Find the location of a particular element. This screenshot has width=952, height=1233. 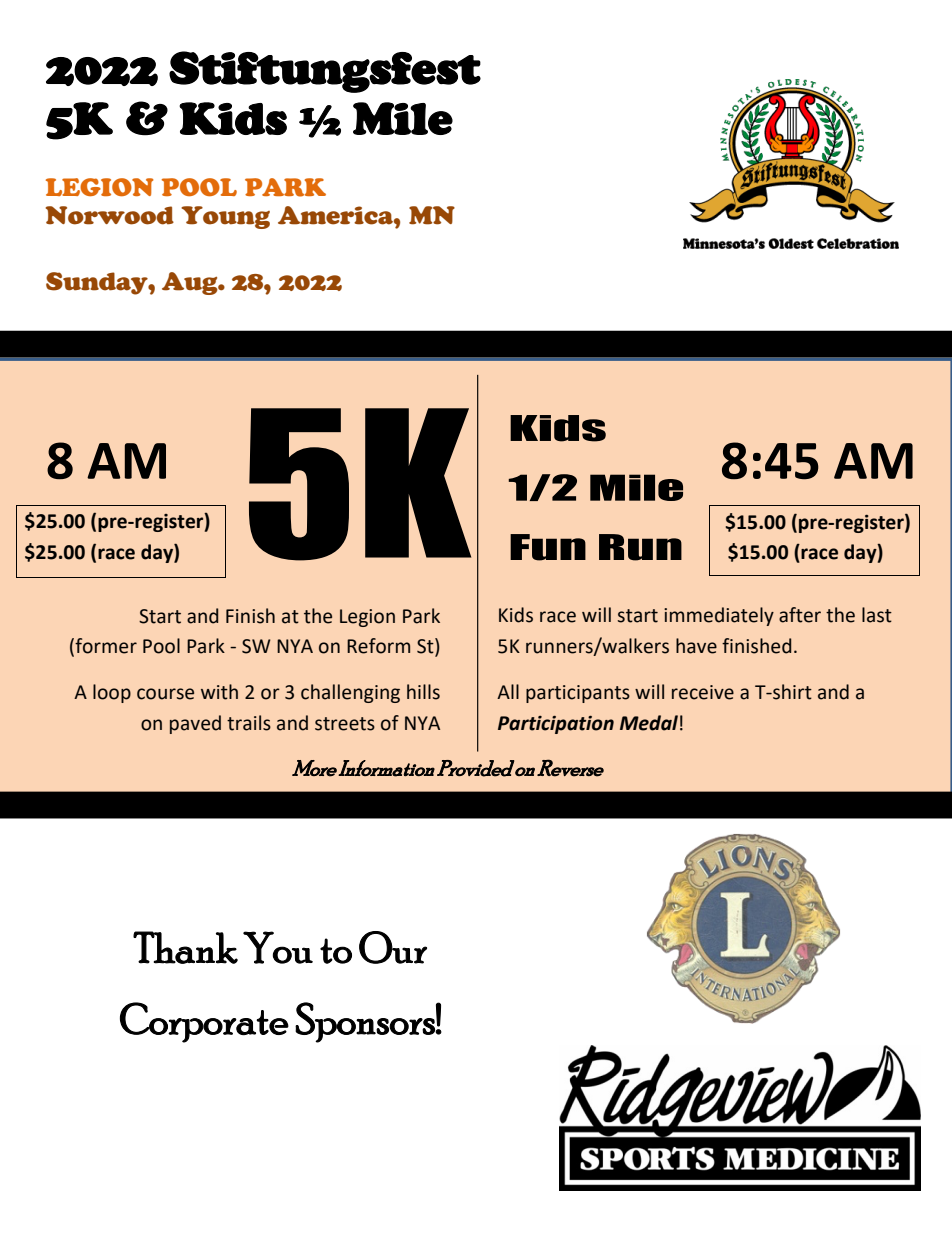

Participation is located at coordinates (556, 725).
